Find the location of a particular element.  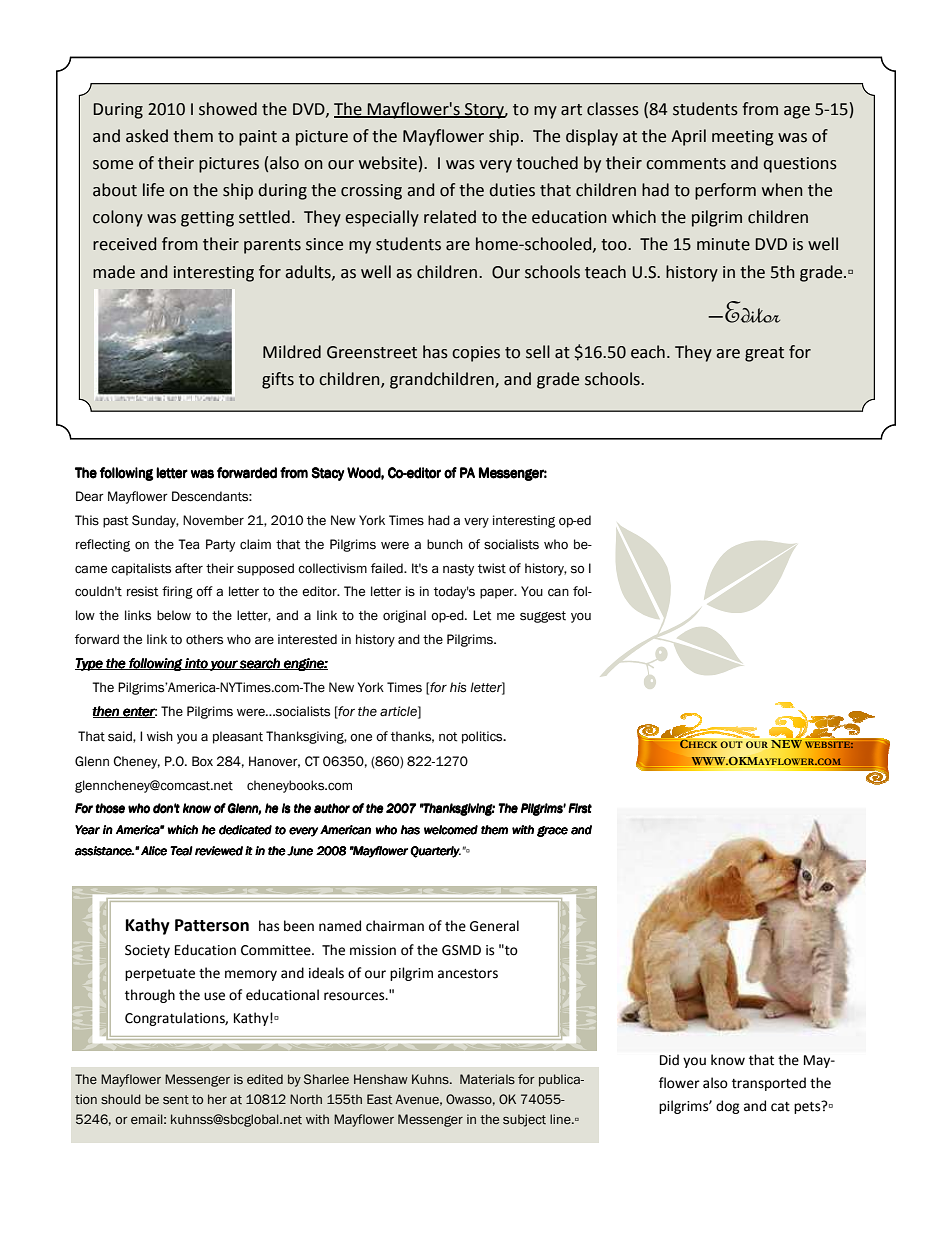

First is located at coordinates (580, 808).
